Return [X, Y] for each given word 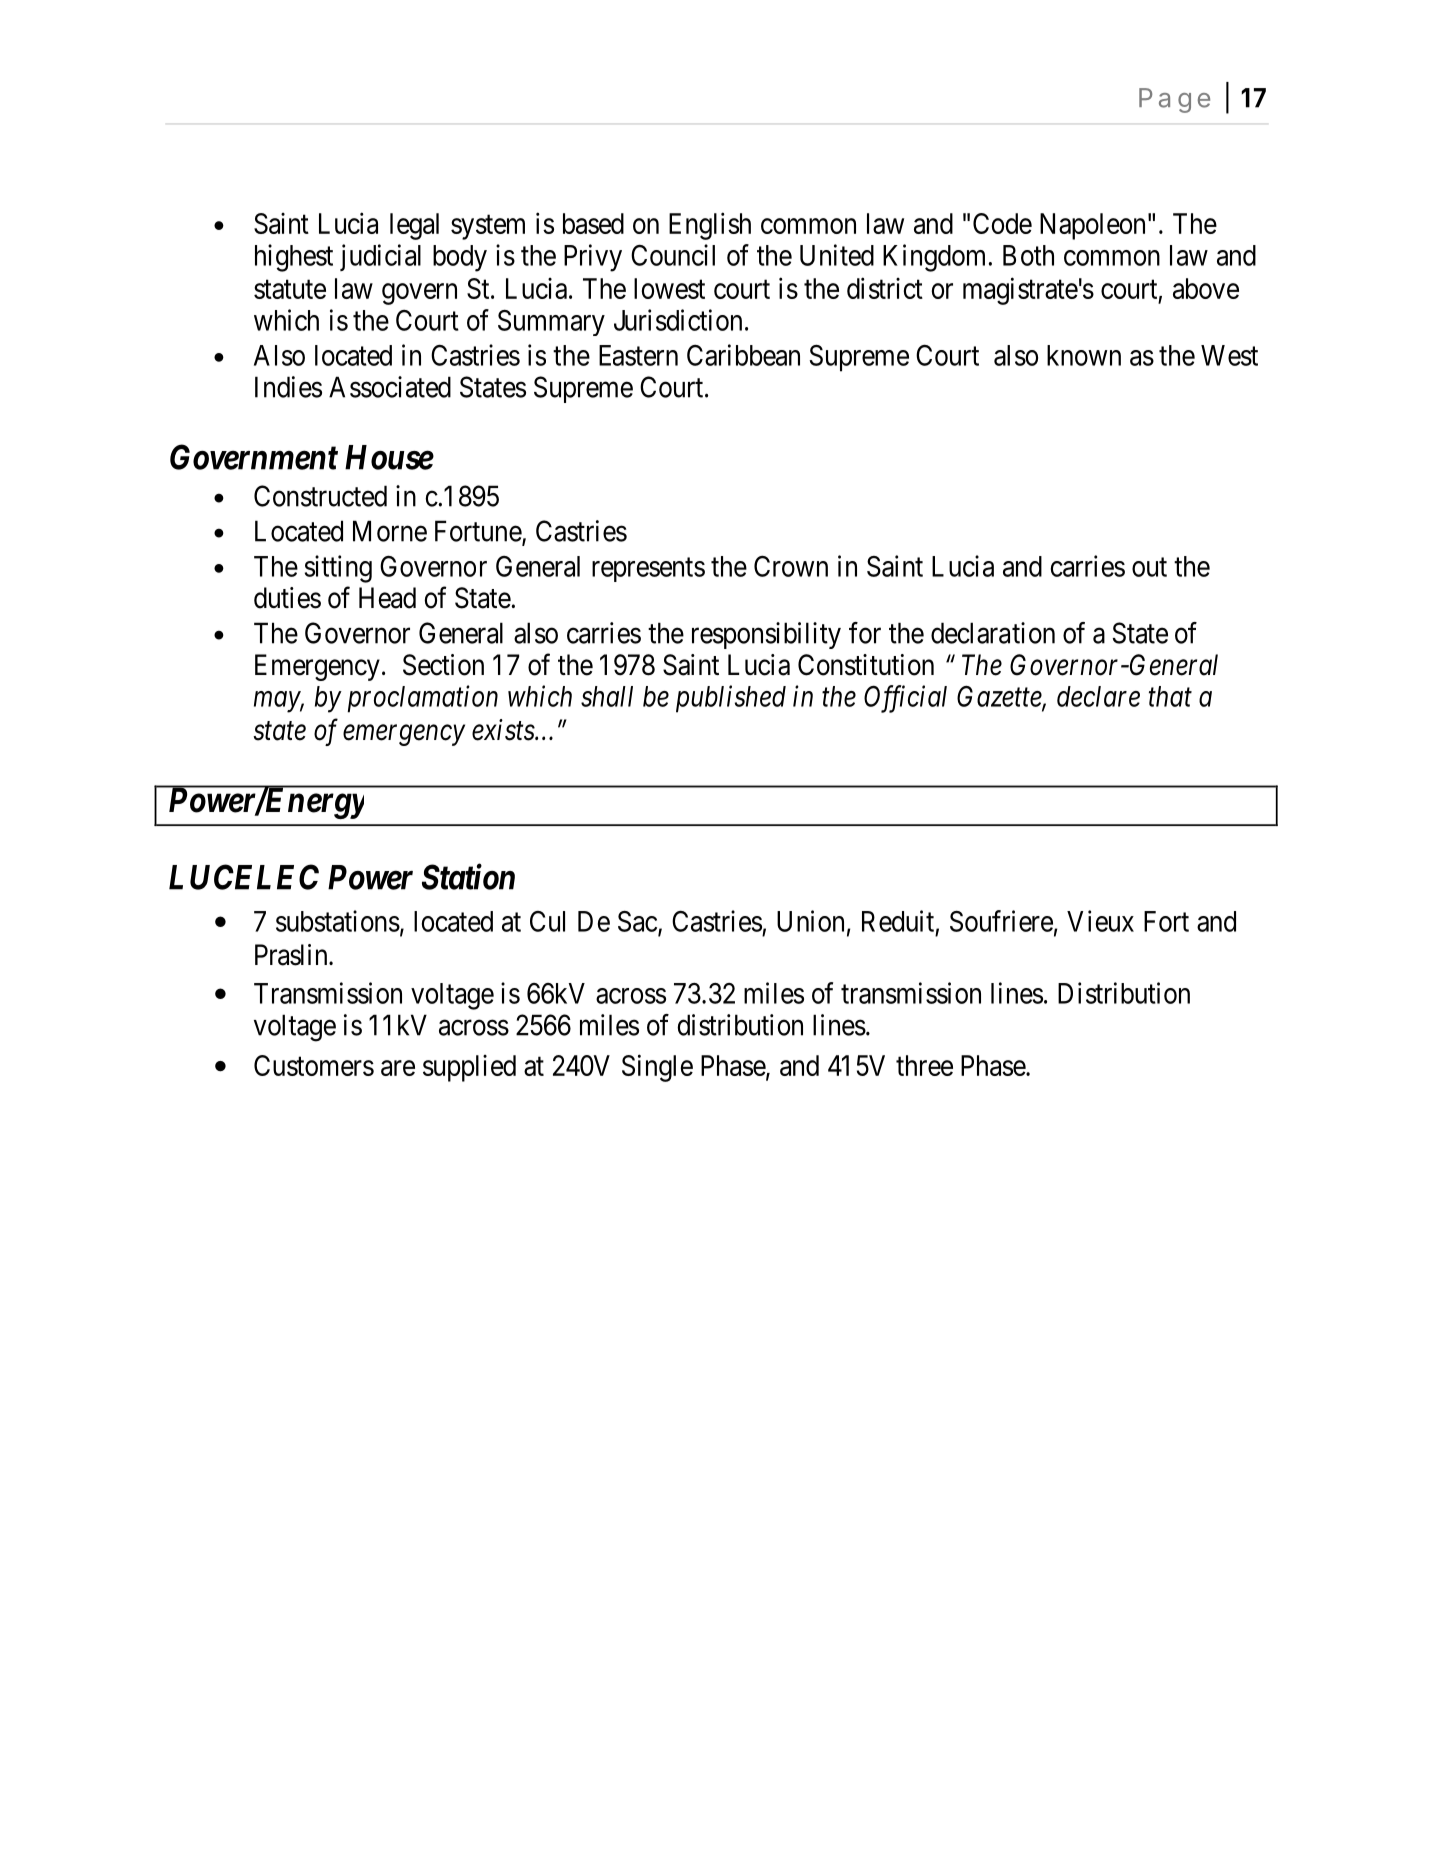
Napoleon [1092, 226]
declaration [993, 633]
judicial [380, 257]
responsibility [766, 635]
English [710, 226]
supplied [469, 1068]
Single [657, 1068]
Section [443, 665]
